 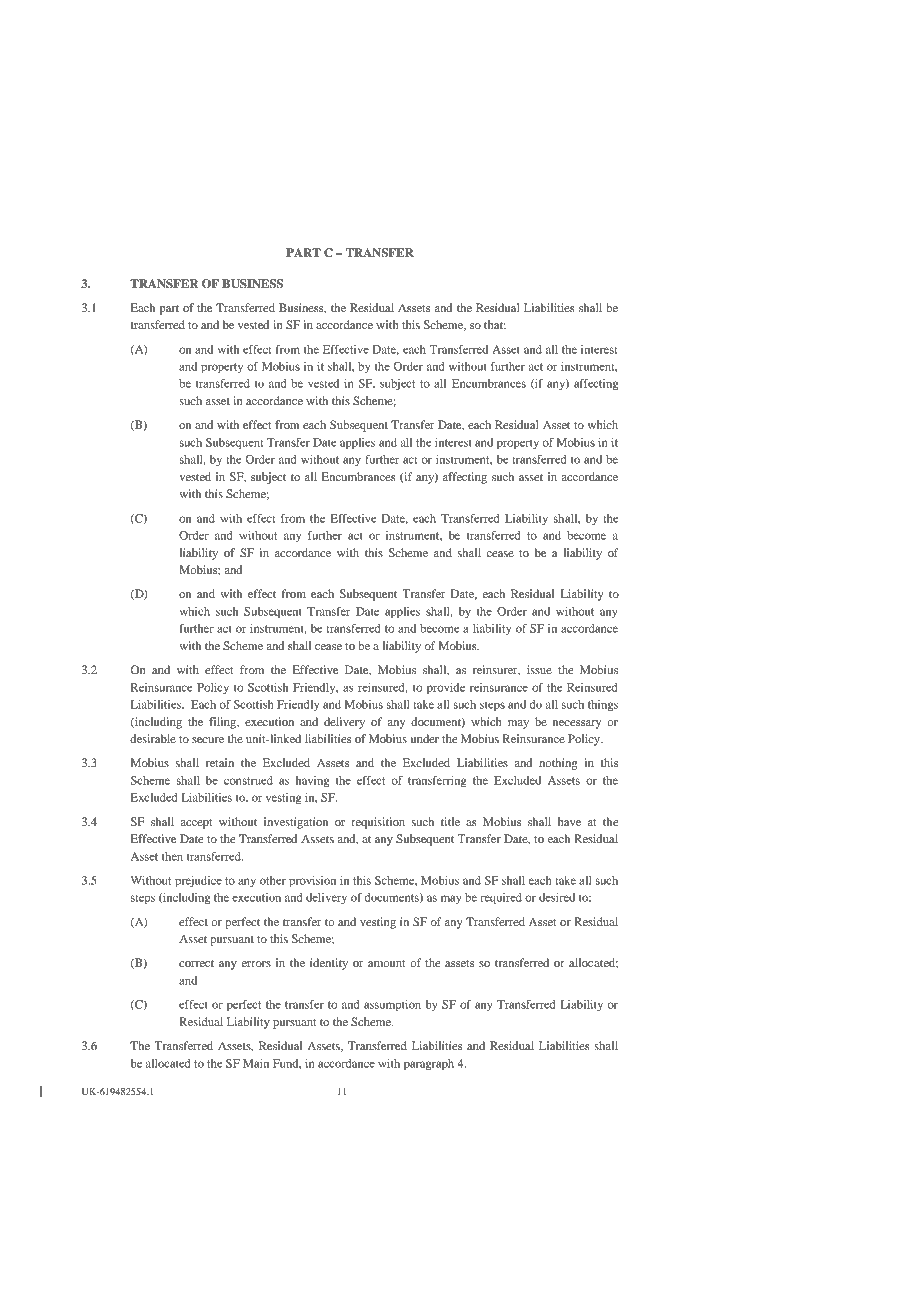 I want to click on that, so click(x=495, y=324).
